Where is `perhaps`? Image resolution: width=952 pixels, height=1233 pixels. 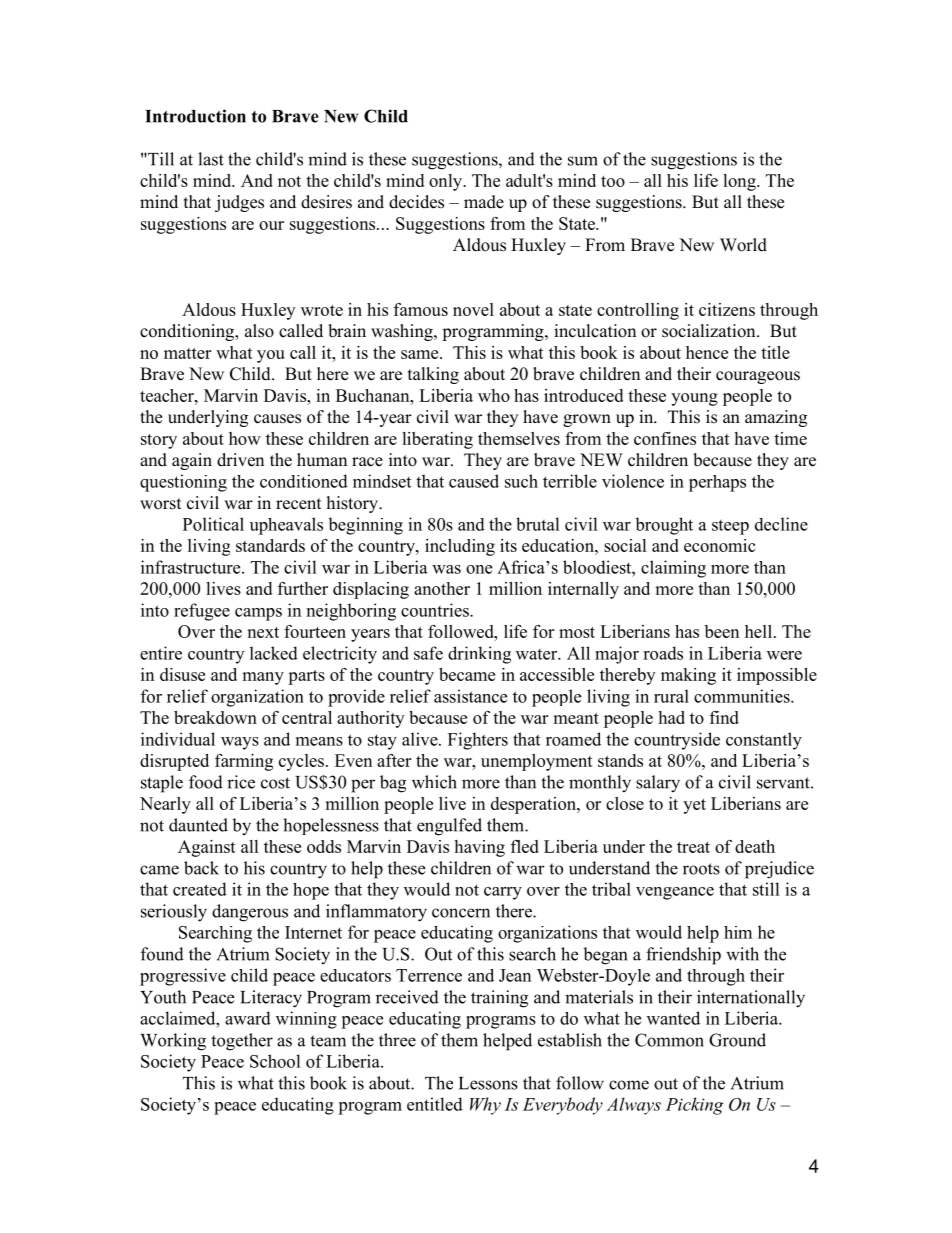 perhaps is located at coordinates (717, 483).
